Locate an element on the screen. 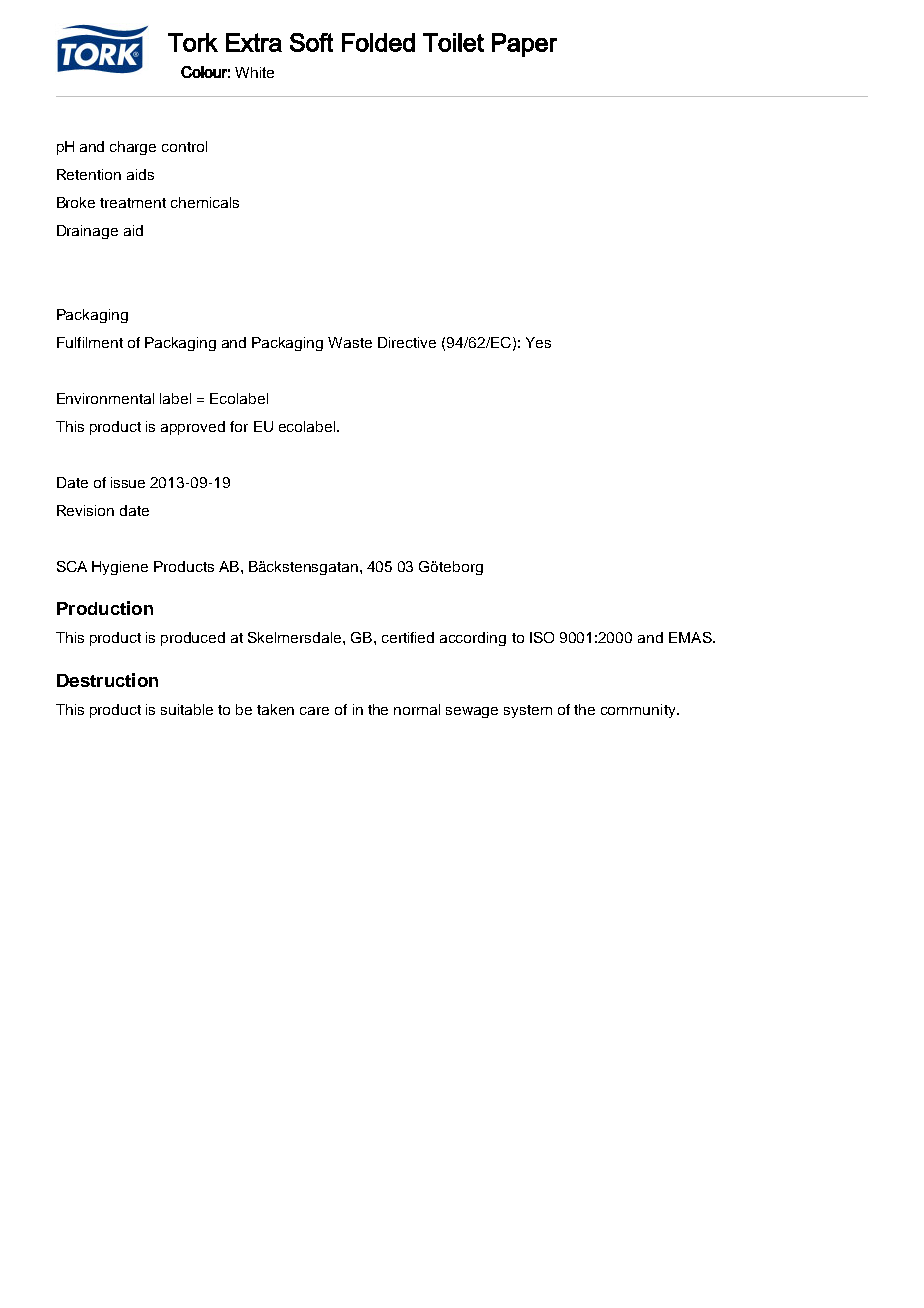 The height and width of the screenshot is (1308, 924). Hygiene is located at coordinates (120, 568).
